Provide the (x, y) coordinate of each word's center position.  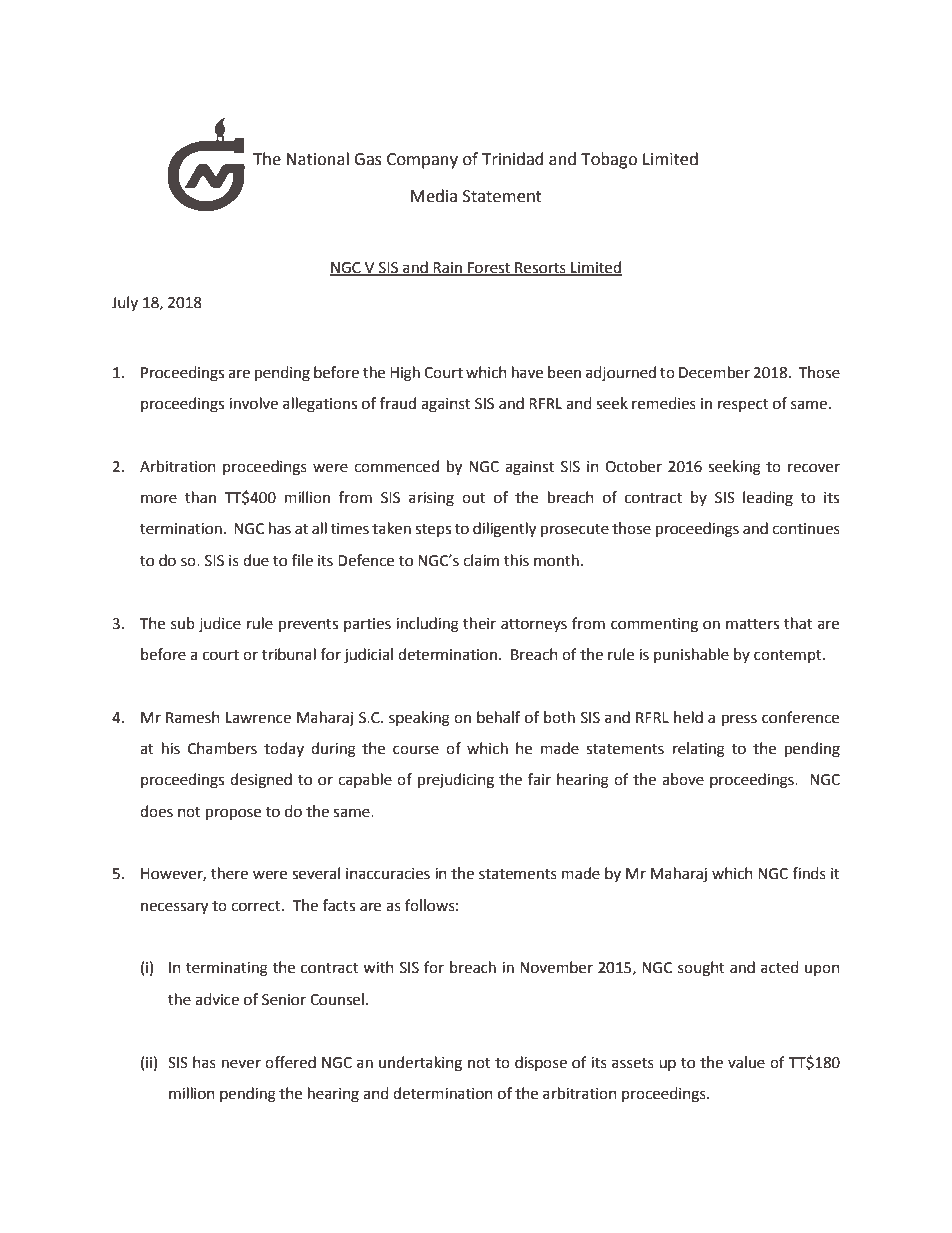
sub (183, 623)
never (241, 1064)
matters (752, 624)
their (479, 623)
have (527, 372)
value (746, 1062)
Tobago (609, 160)
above (683, 779)
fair (539, 779)
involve (253, 403)
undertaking (420, 1064)
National (317, 159)
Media (434, 196)
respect (743, 405)
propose (233, 814)
